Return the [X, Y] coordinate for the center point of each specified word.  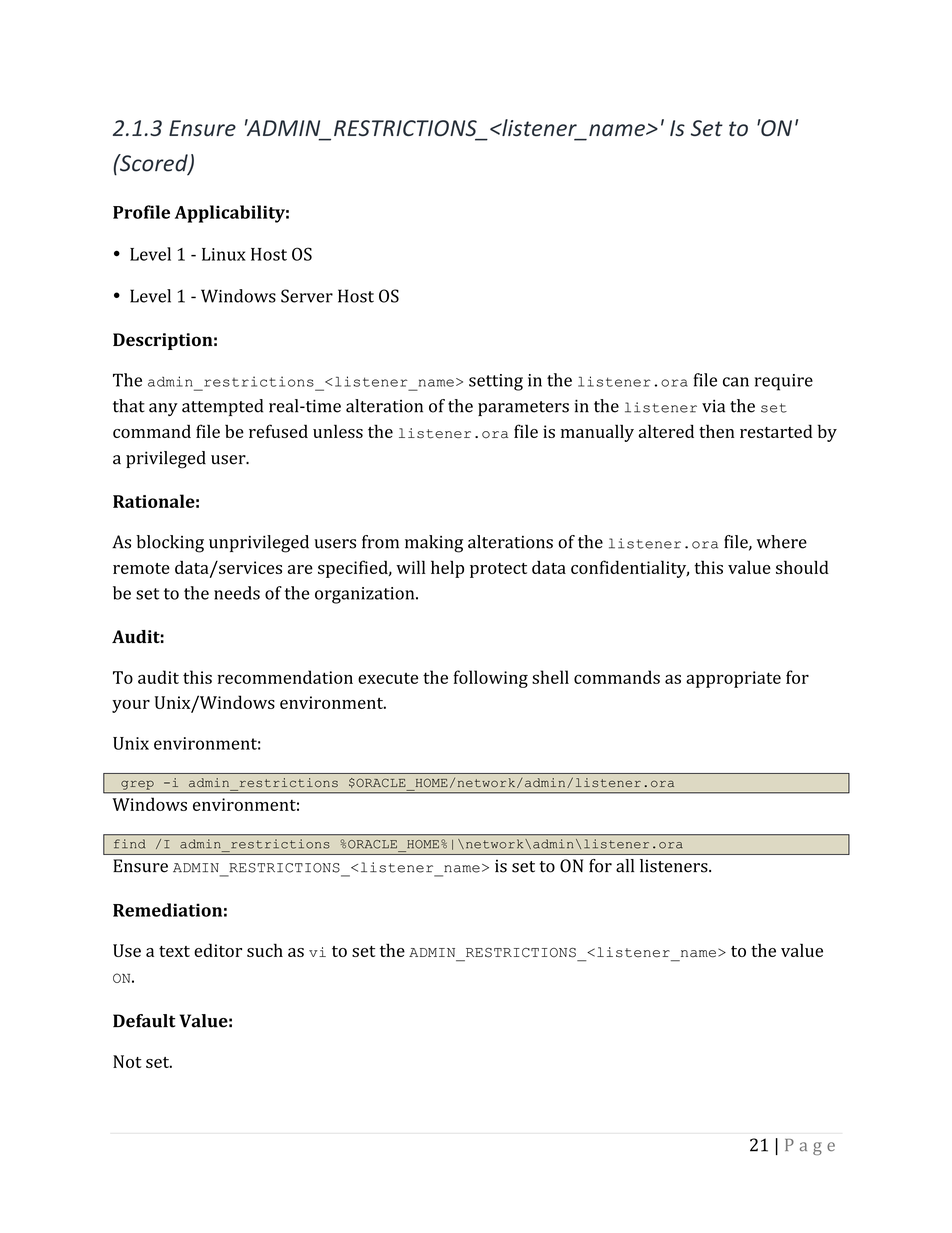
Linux [224, 254]
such [265, 950]
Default [144, 1021]
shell [550, 677]
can [736, 382]
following [491, 679]
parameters [523, 408]
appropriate [733, 679]
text [174, 951]
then [717, 431]
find [129, 844]
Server [307, 296]
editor [218, 950]
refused [278, 431]
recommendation [285, 677]
